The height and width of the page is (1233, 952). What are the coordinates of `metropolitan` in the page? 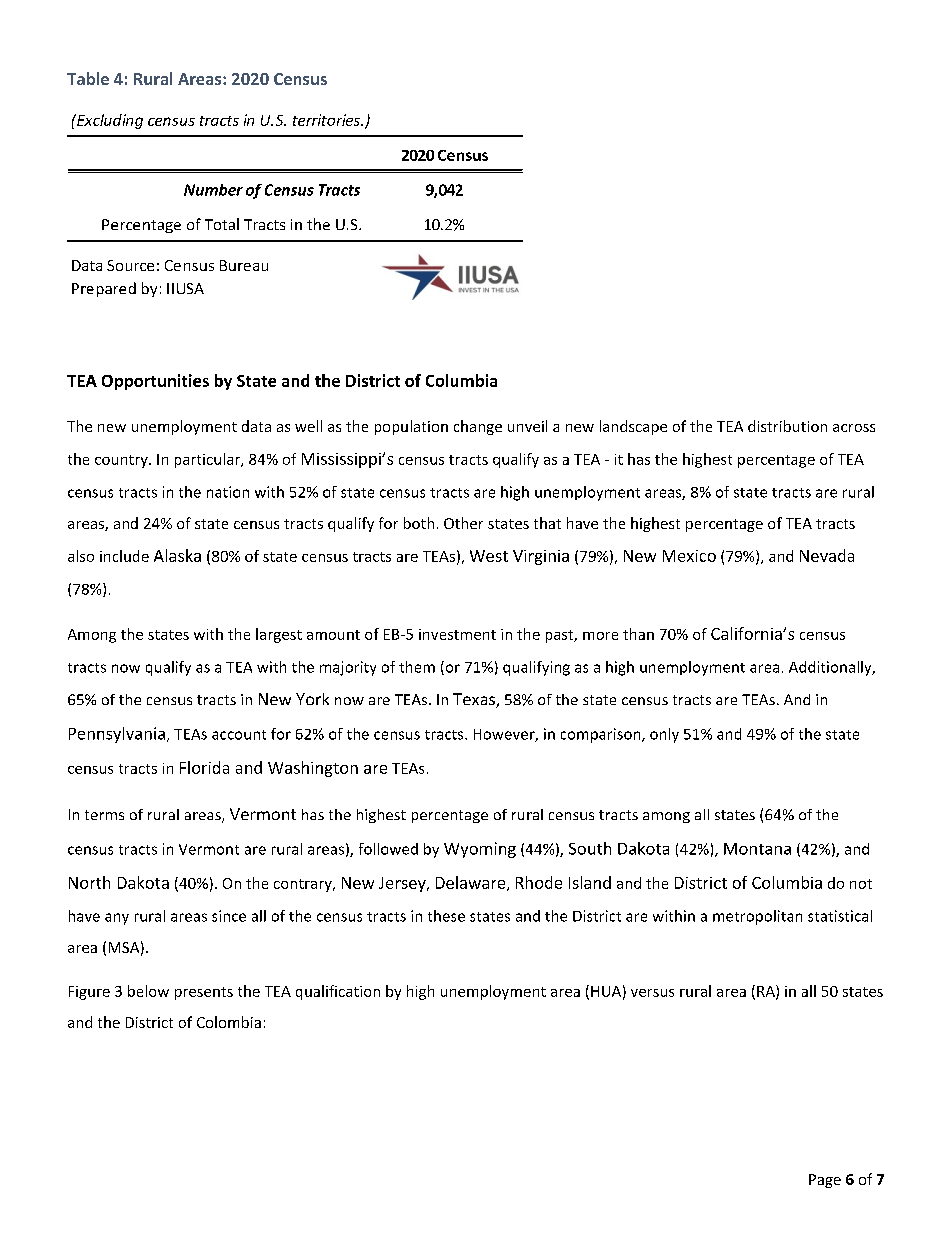 It's located at (757, 917).
